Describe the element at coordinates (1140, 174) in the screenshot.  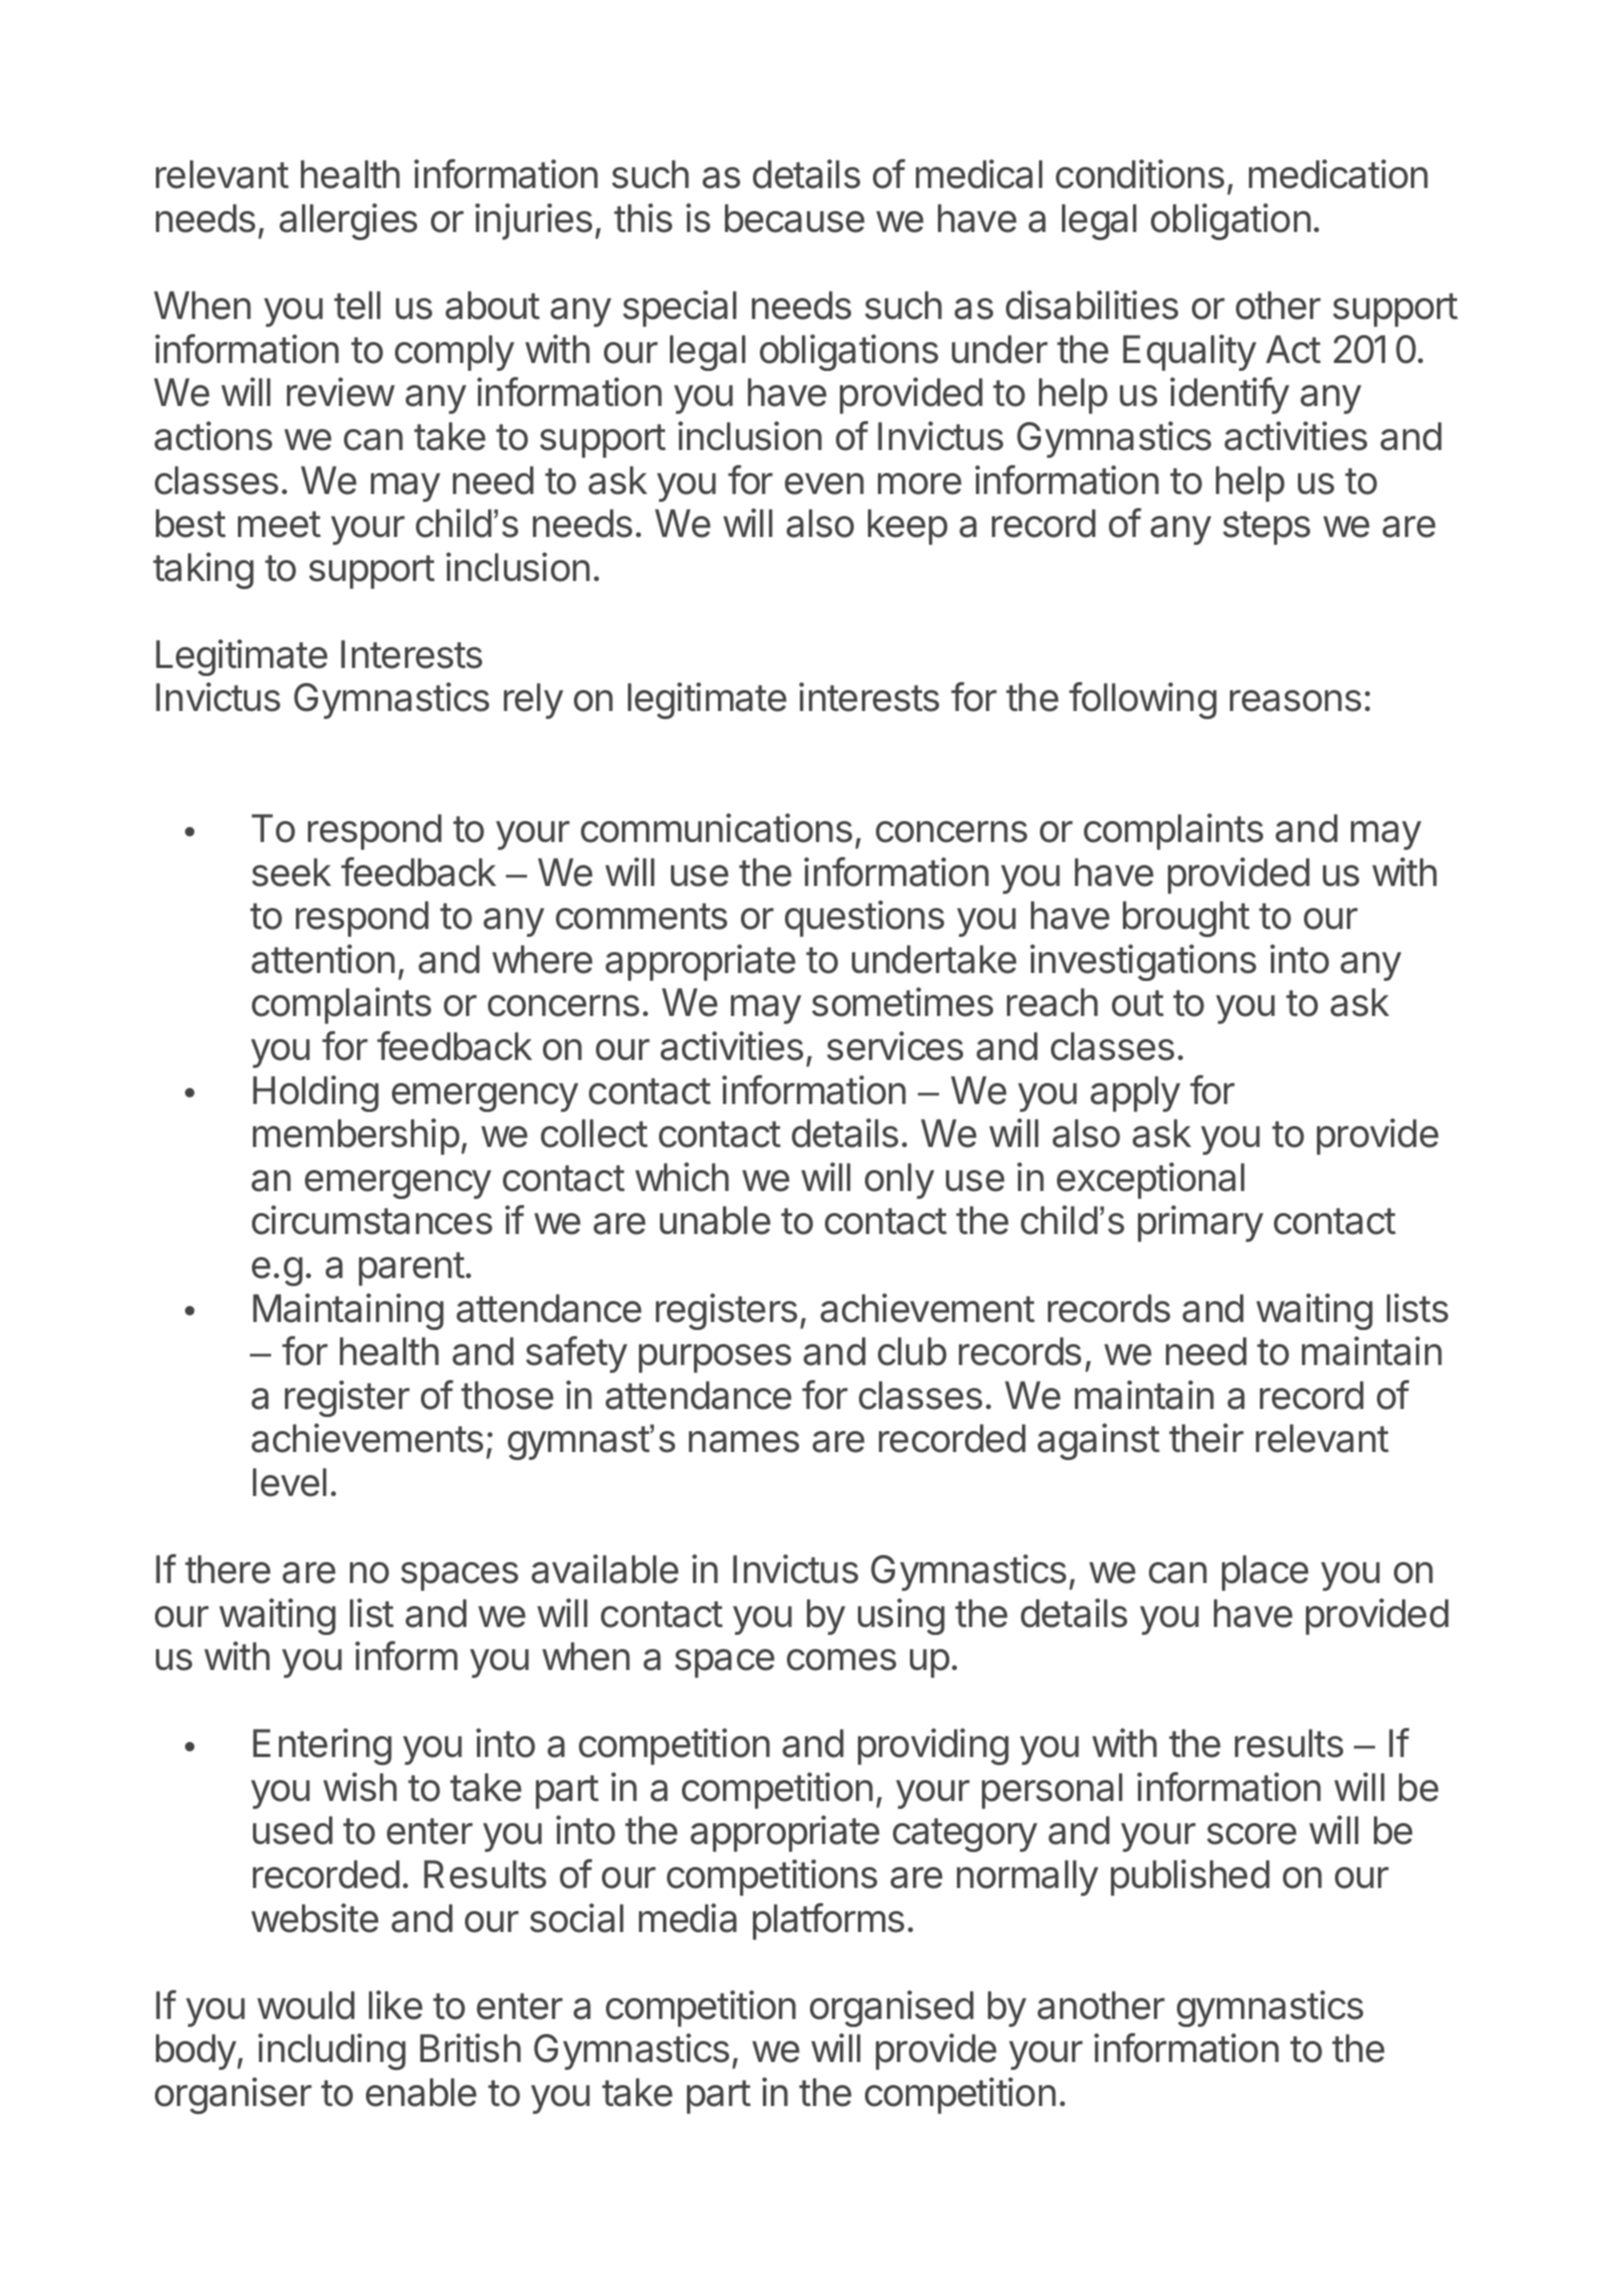
I see `conditions` at that location.
